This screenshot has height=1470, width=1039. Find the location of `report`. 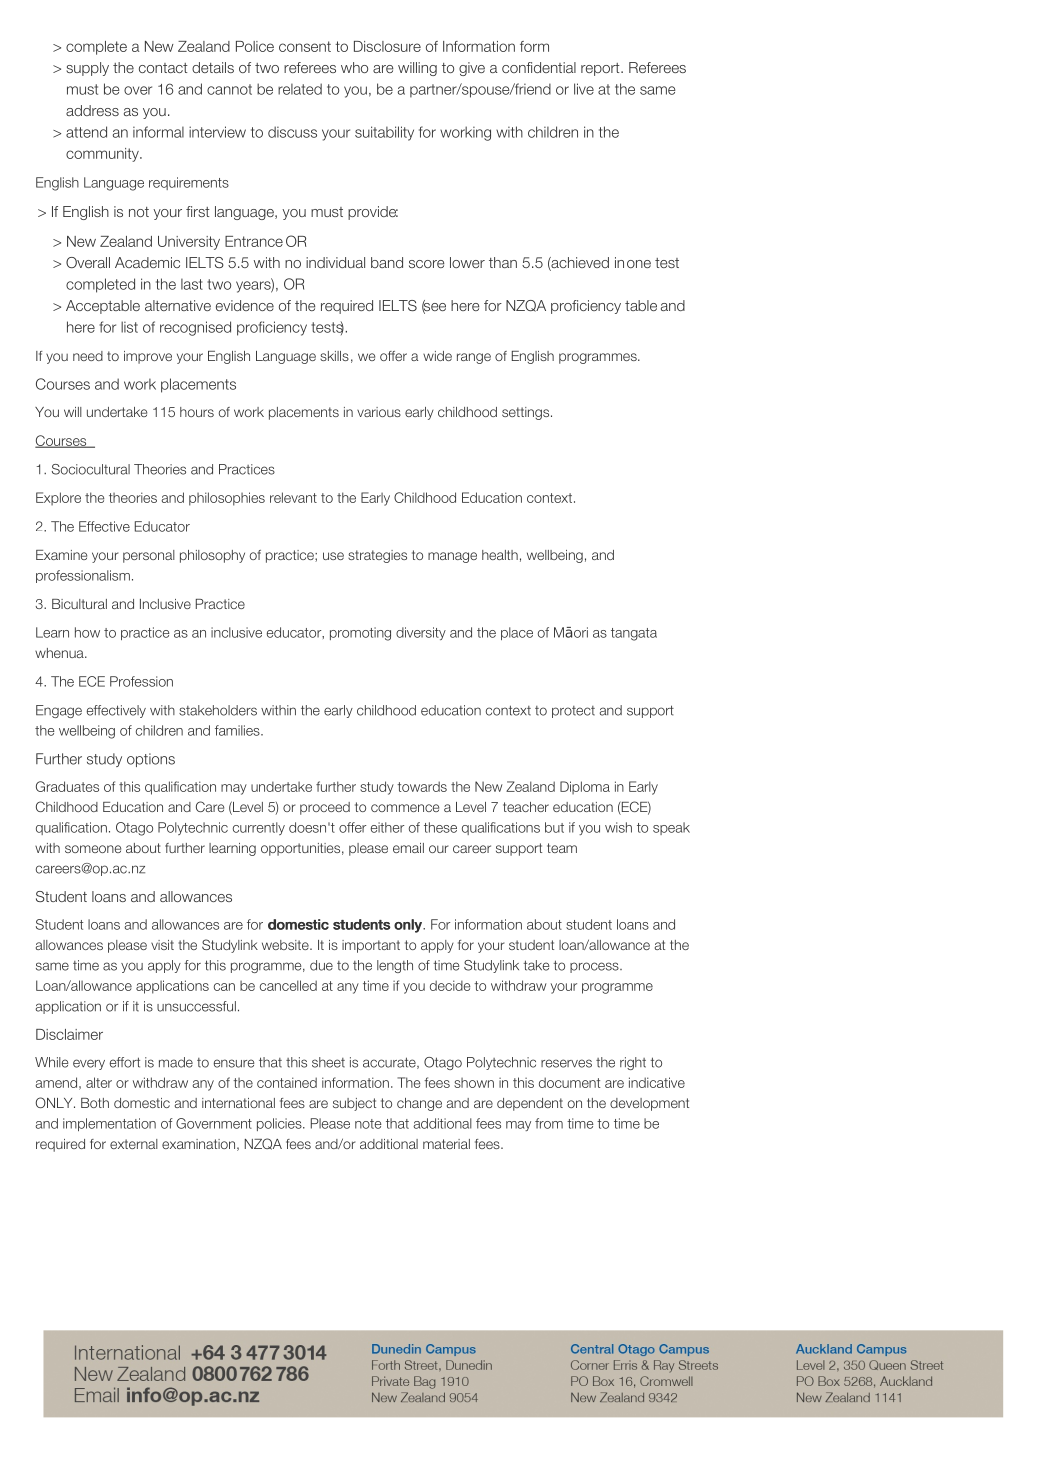

report is located at coordinates (601, 69).
